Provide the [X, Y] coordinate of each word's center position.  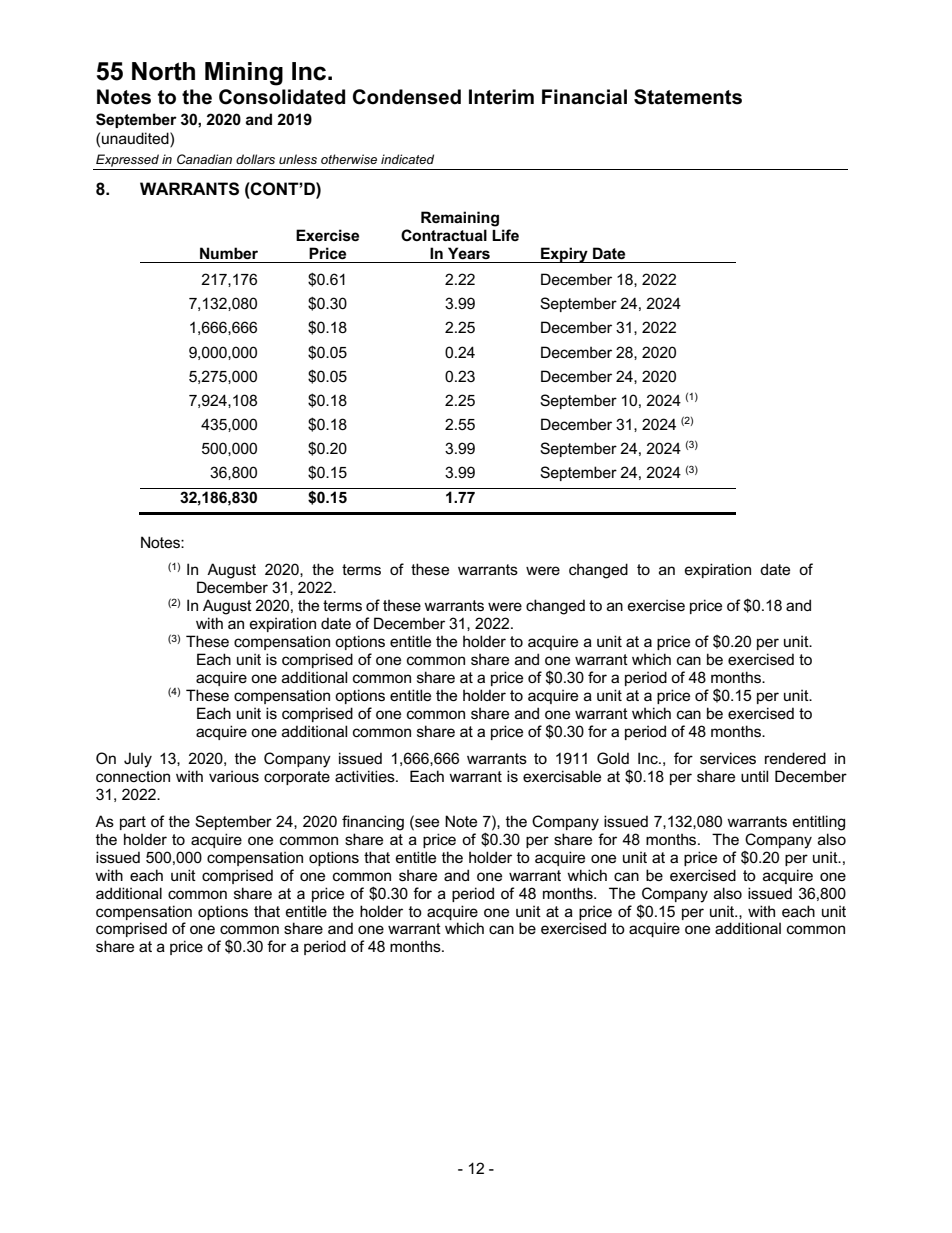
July [138, 760]
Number [229, 253]
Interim [501, 97]
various [234, 776]
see [426, 823]
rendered [795, 758]
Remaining [460, 219]
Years [469, 253]
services [728, 758]
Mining [244, 74]
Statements [688, 97]
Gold [613, 758]
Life [505, 235]
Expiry [564, 255]
